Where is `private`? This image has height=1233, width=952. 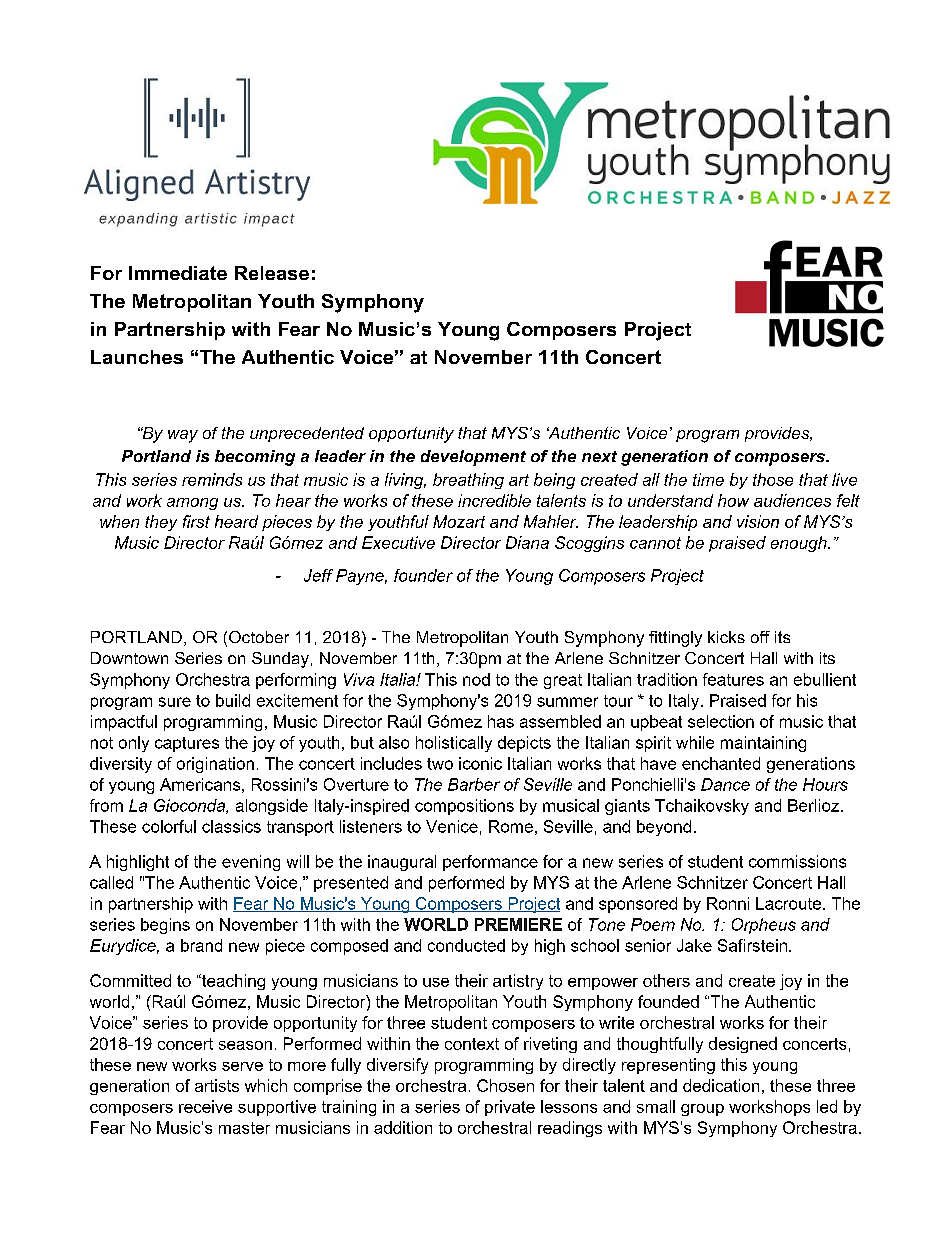
private is located at coordinates (510, 1108).
